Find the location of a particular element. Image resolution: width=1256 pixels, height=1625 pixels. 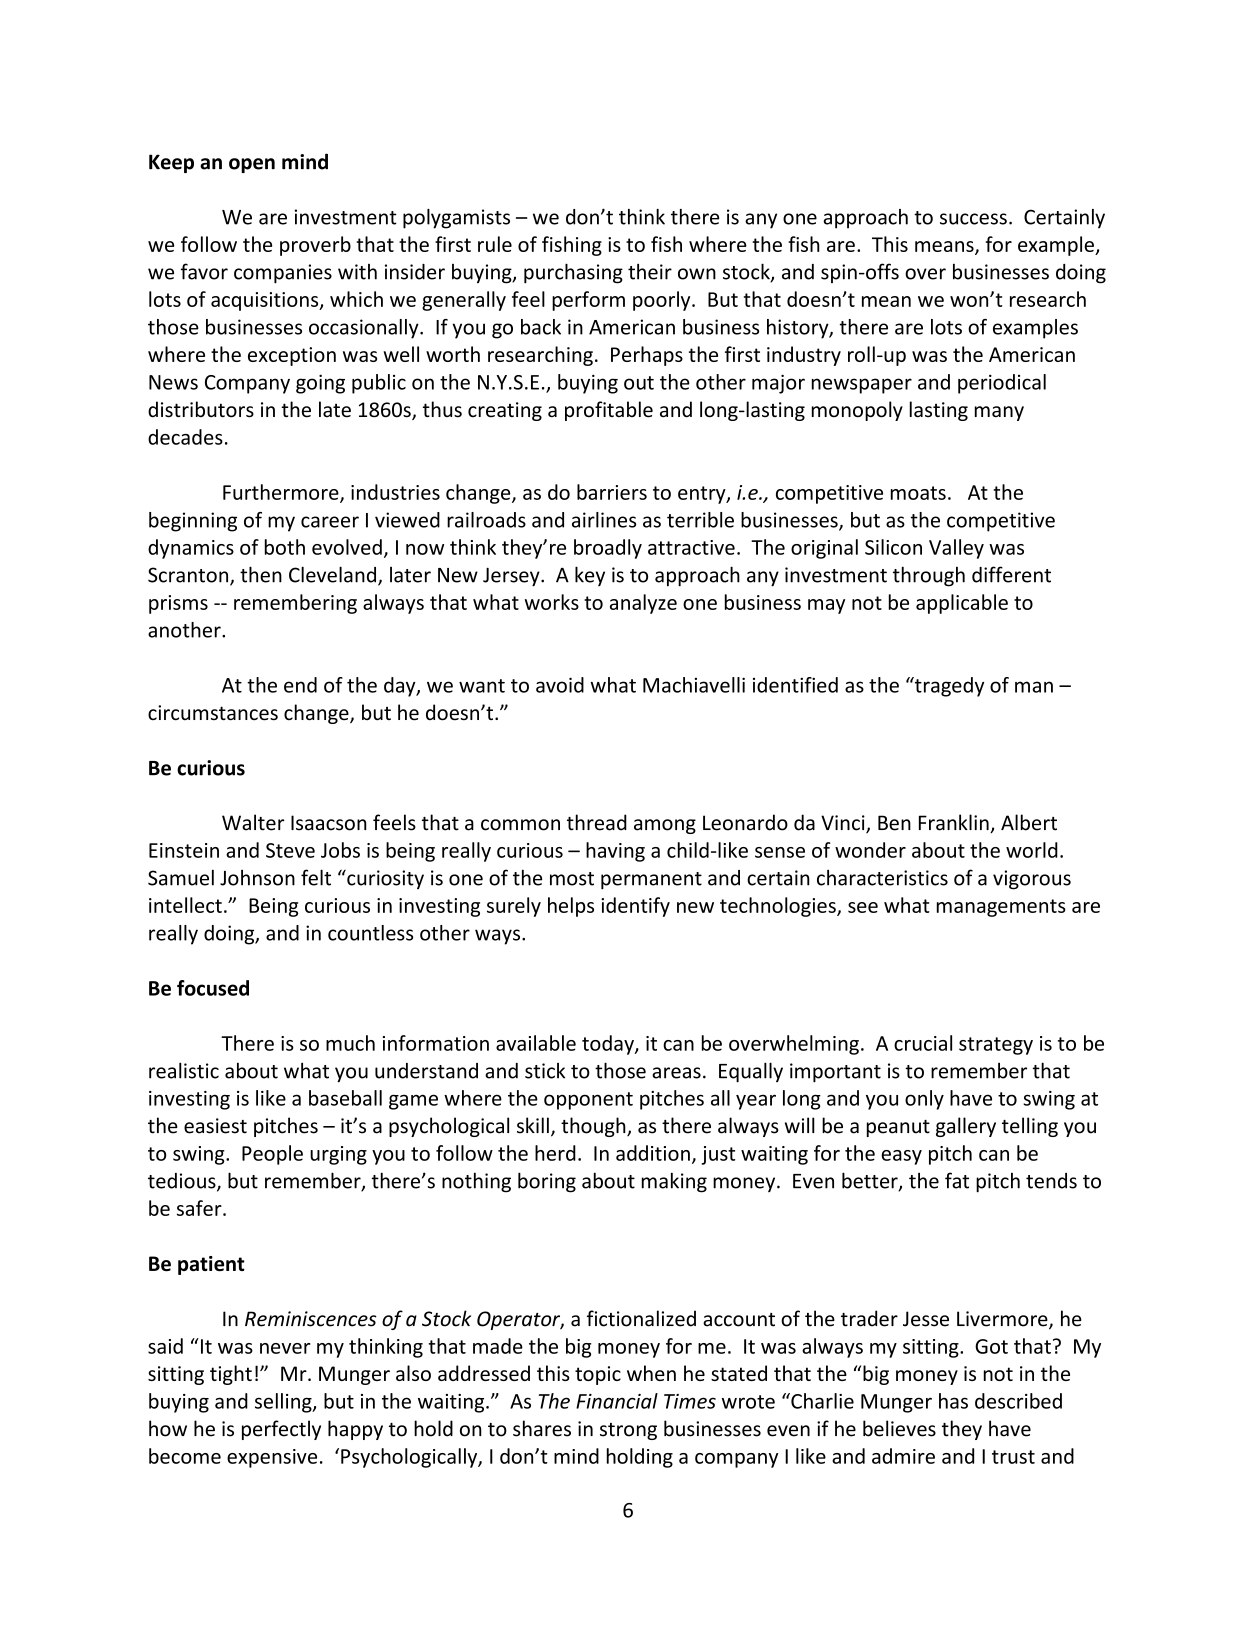

strong is located at coordinates (628, 1431).
